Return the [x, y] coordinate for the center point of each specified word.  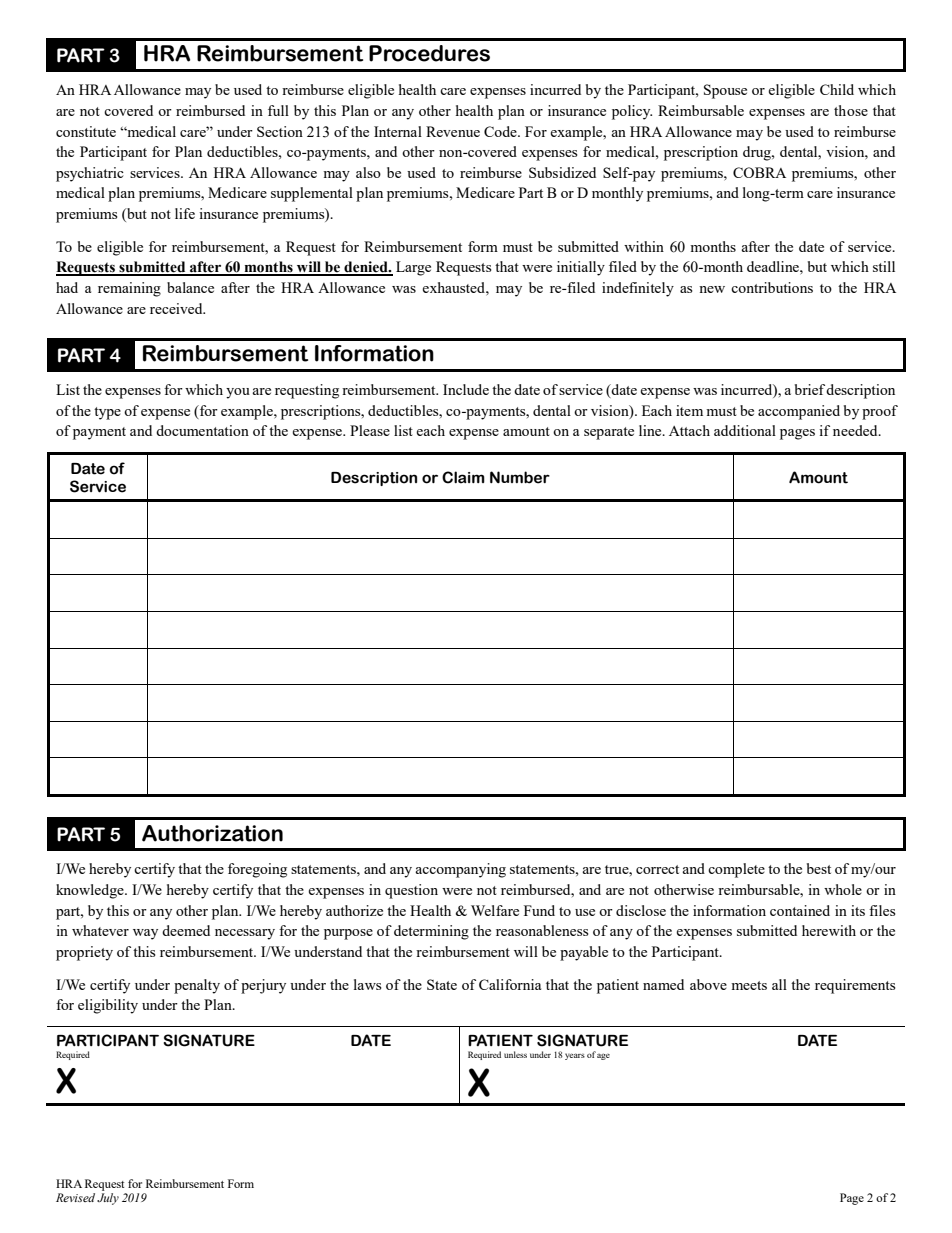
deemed [186, 930]
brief [811, 389]
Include [466, 389]
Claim [463, 477]
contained [800, 910]
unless [515, 1054]
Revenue [453, 131]
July [108, 1199]
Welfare [495, 910]
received [177, 308]
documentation [202, 430]
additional [745, 430]
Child [837, 89]
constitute [86, 131]
